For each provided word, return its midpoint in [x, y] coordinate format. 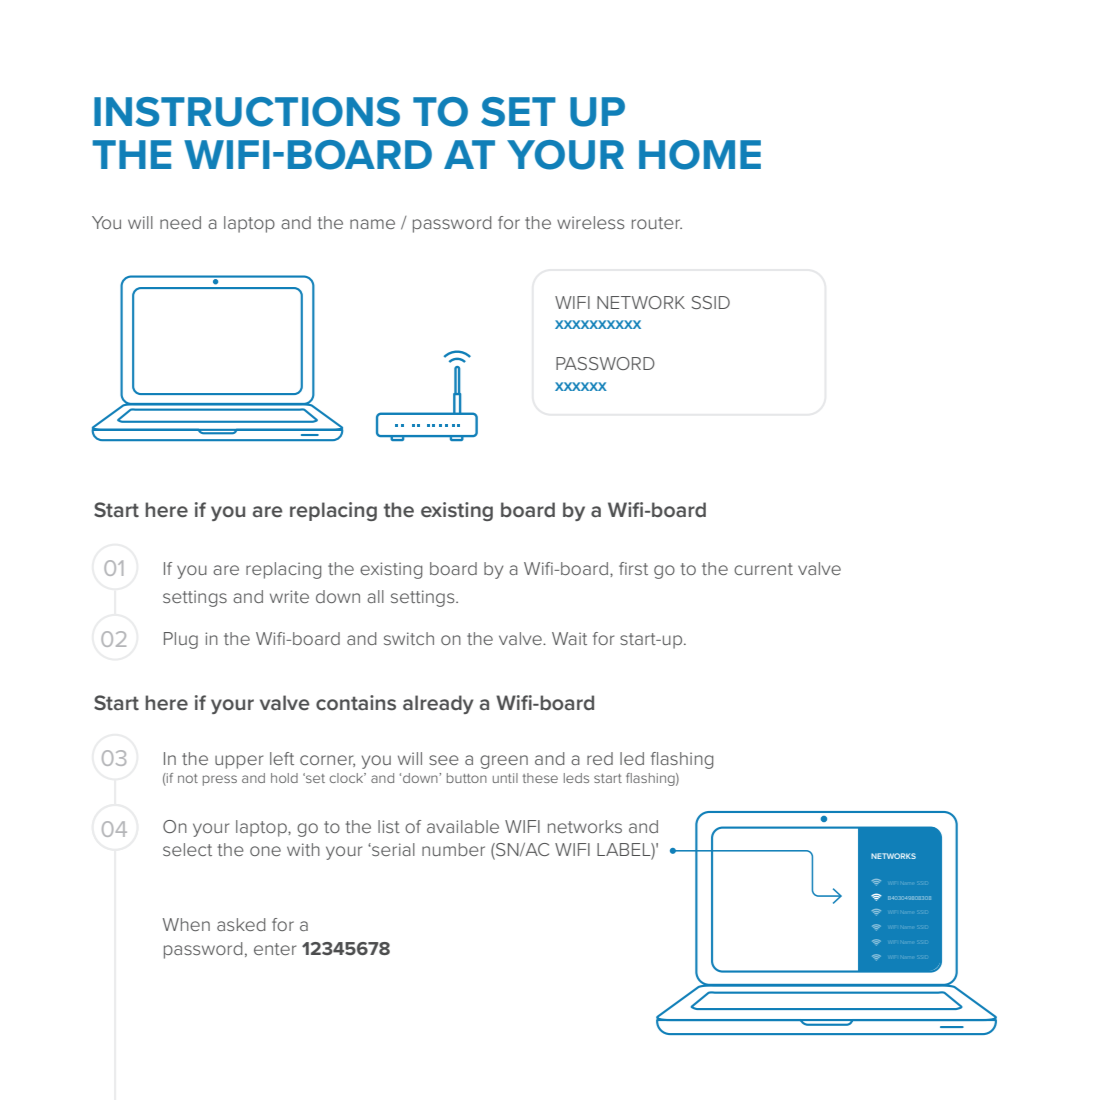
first [633, 568]
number [453, 849]
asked [241, 924]
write [289, 596]
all [375, 596]
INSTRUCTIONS [247, 112]
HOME [700, 155]
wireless [591, 222]
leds [576, 778]
